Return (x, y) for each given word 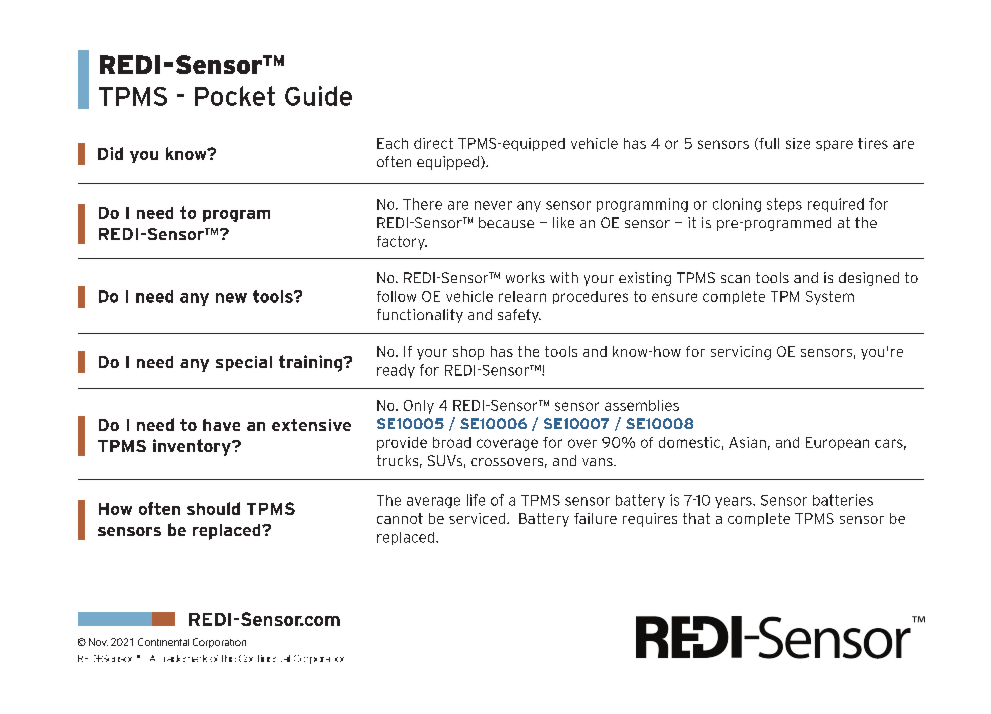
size (798, 143)
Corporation (219, 643)
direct (433, 143)
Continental (163, 642)
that (696, 518)
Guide (318, 96)
